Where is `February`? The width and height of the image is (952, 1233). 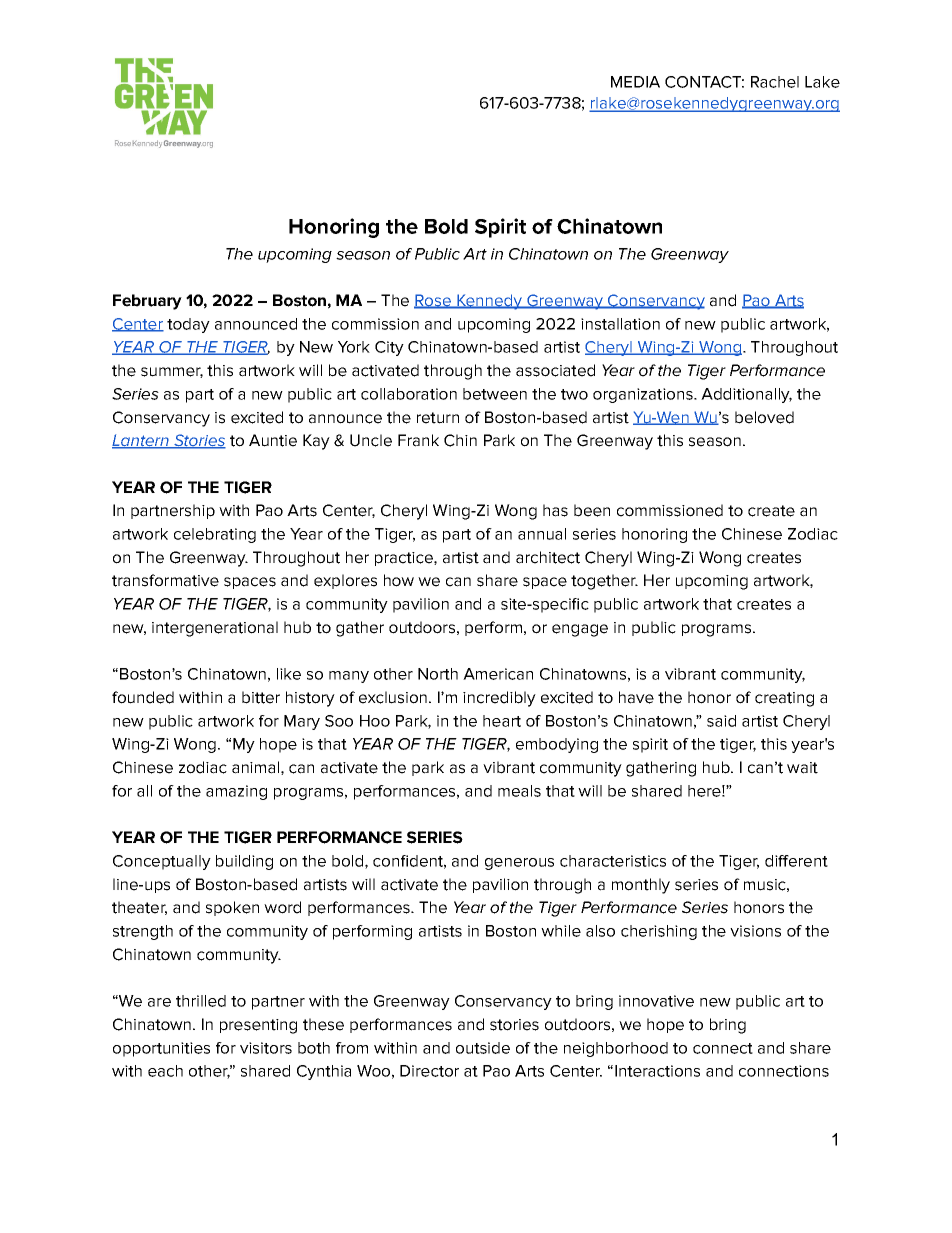 February is located at coordinates (147, 302).
